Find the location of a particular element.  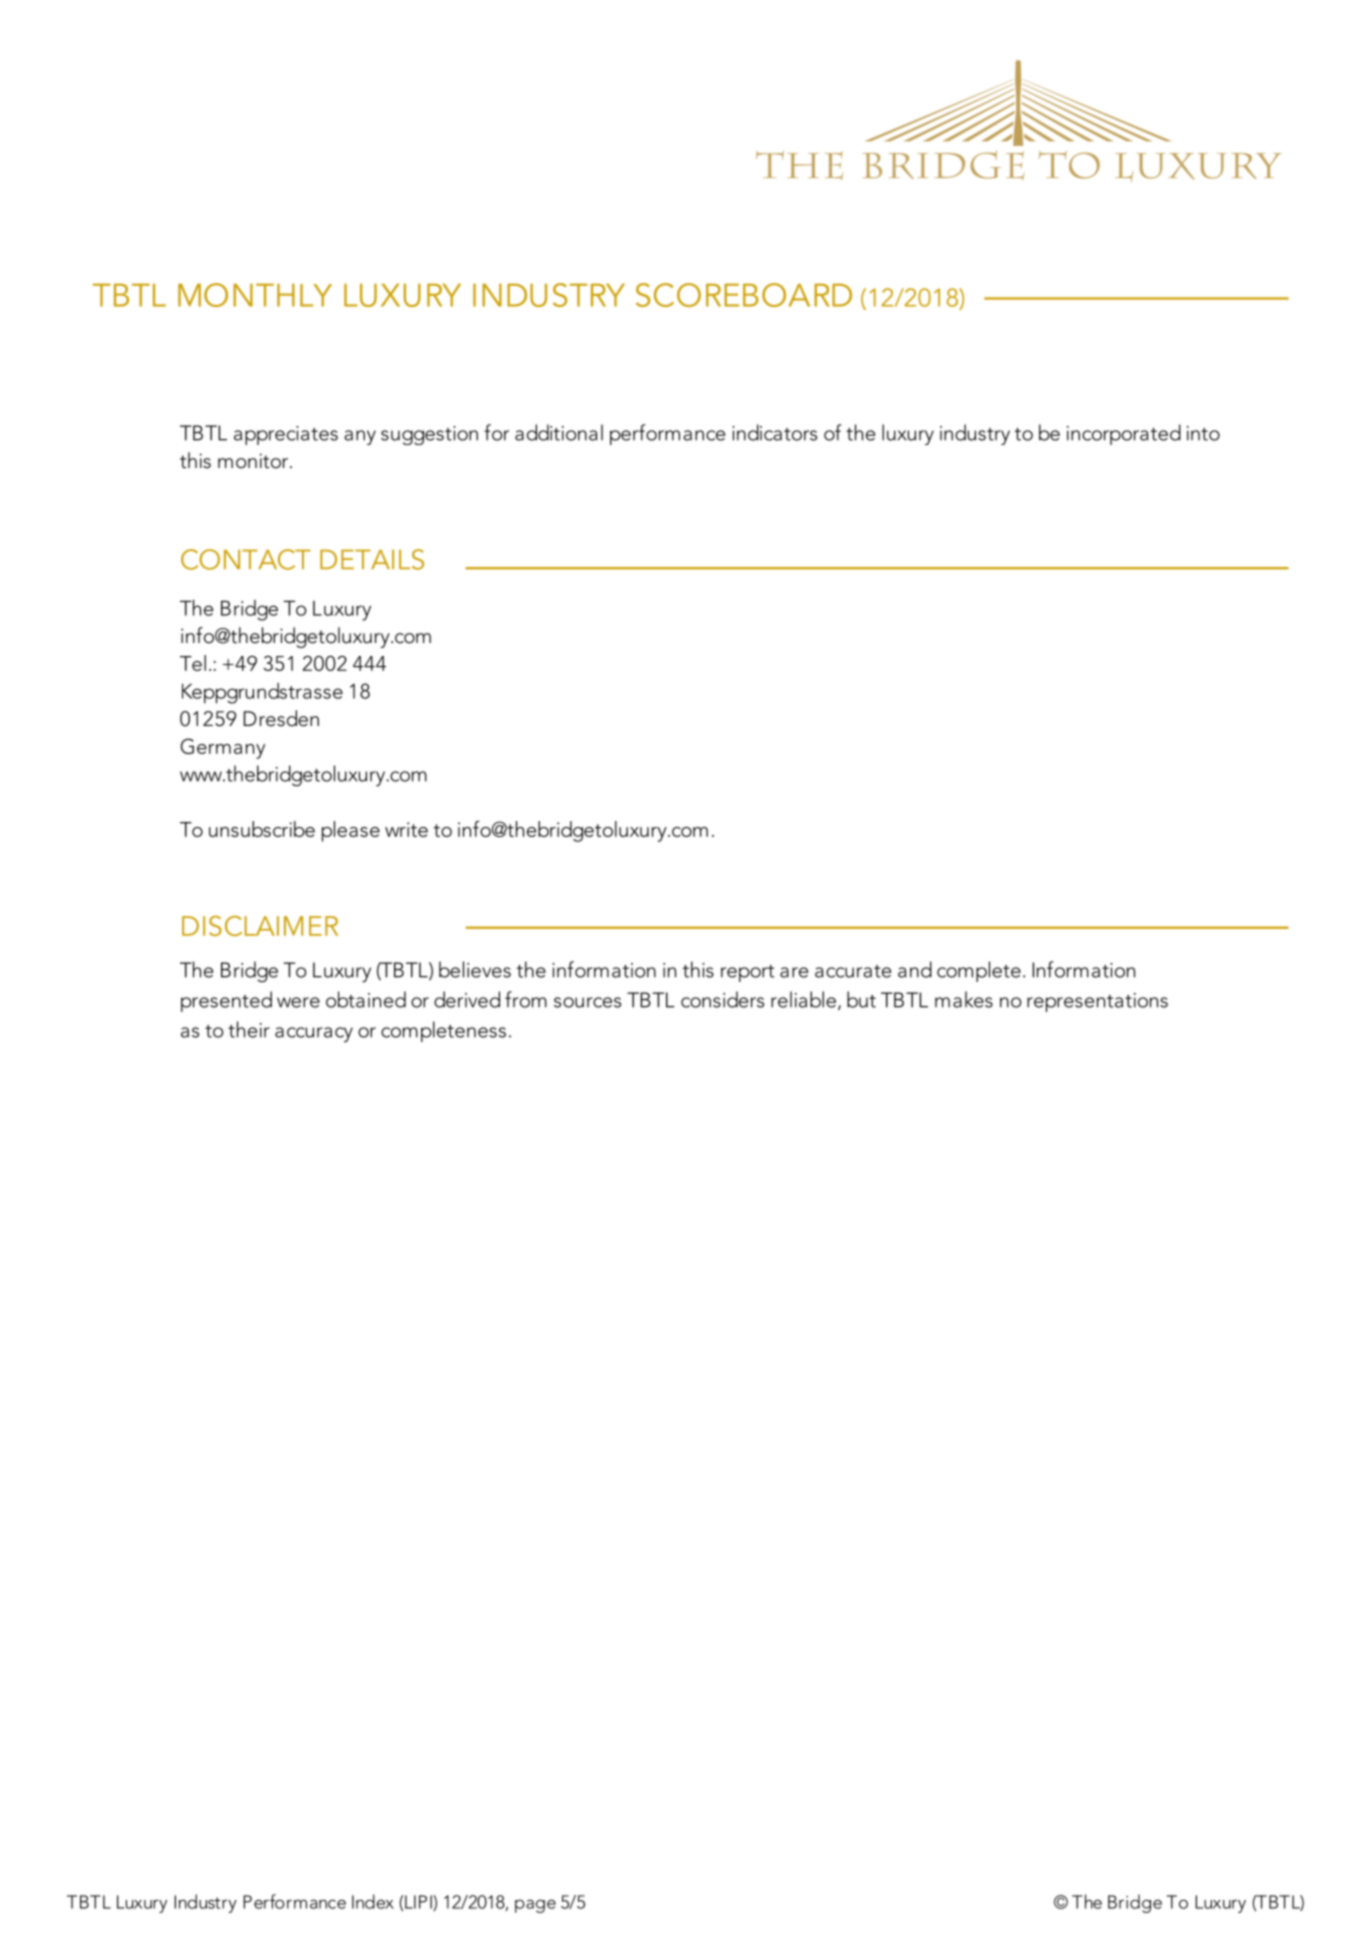

representations is located at coordinates (1097, 1002).
